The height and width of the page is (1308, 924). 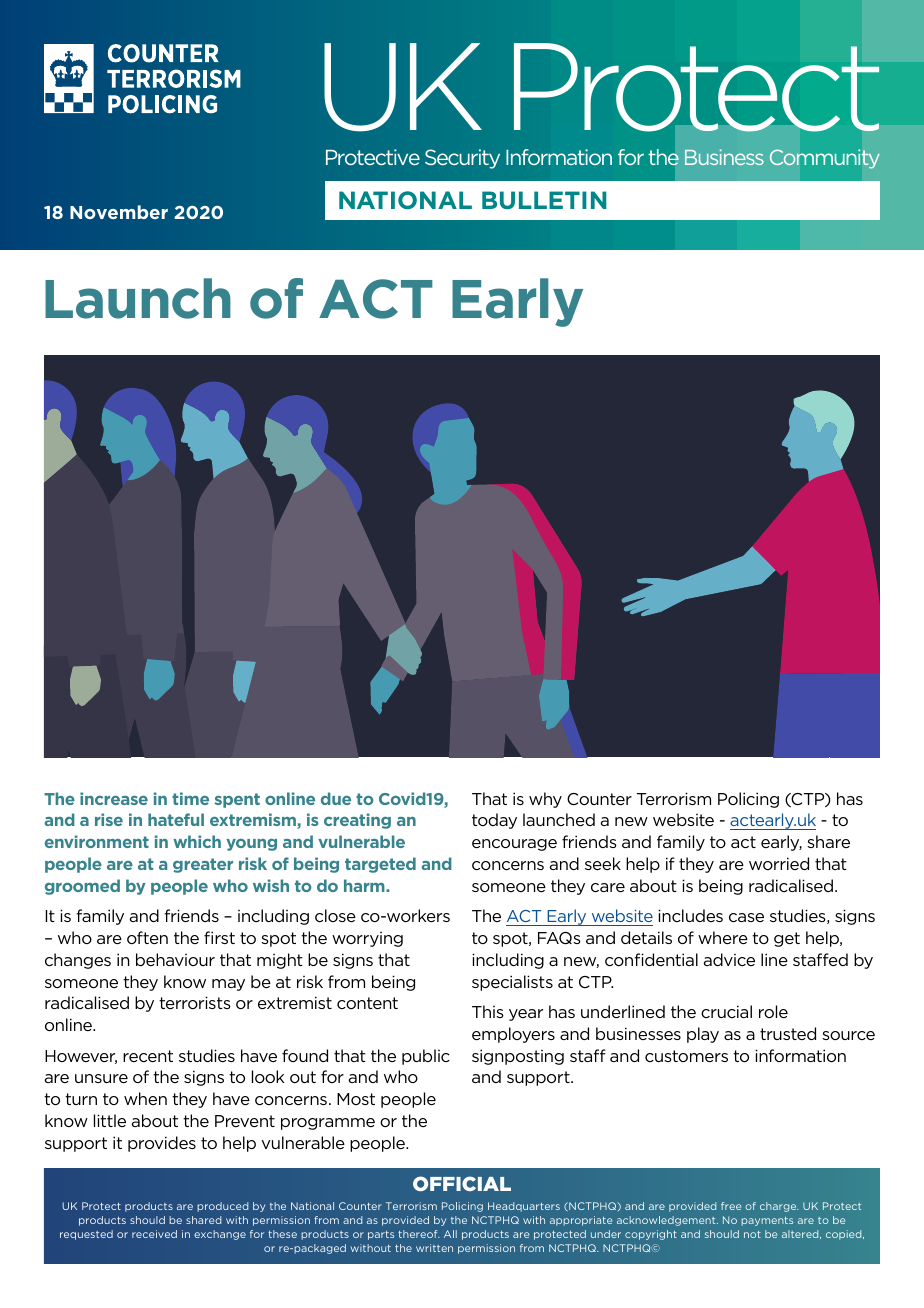 I want to click on worried, so click(x=779, y=863).
